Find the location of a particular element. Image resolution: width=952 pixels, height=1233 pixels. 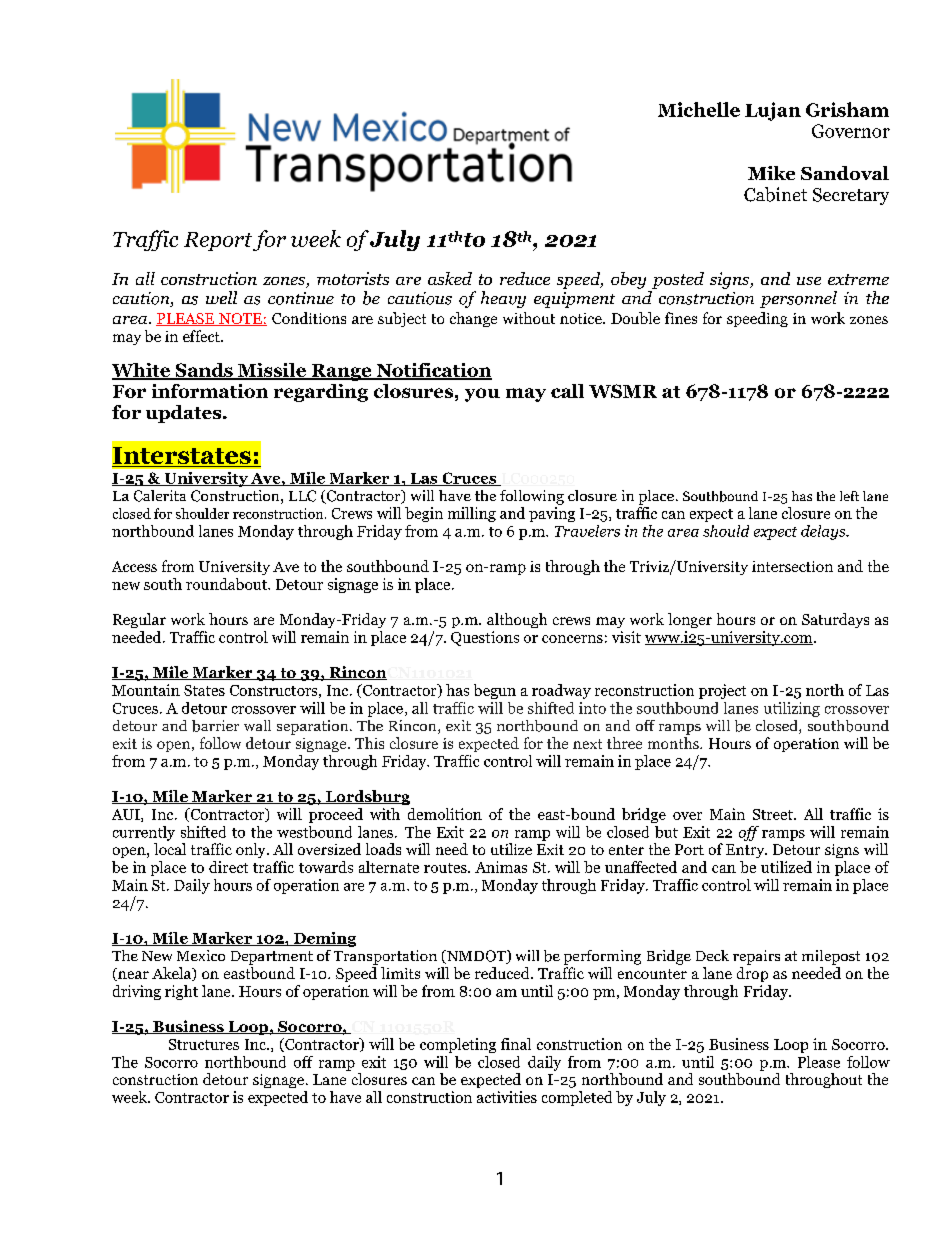

well is located at coordinates (221, 297).
